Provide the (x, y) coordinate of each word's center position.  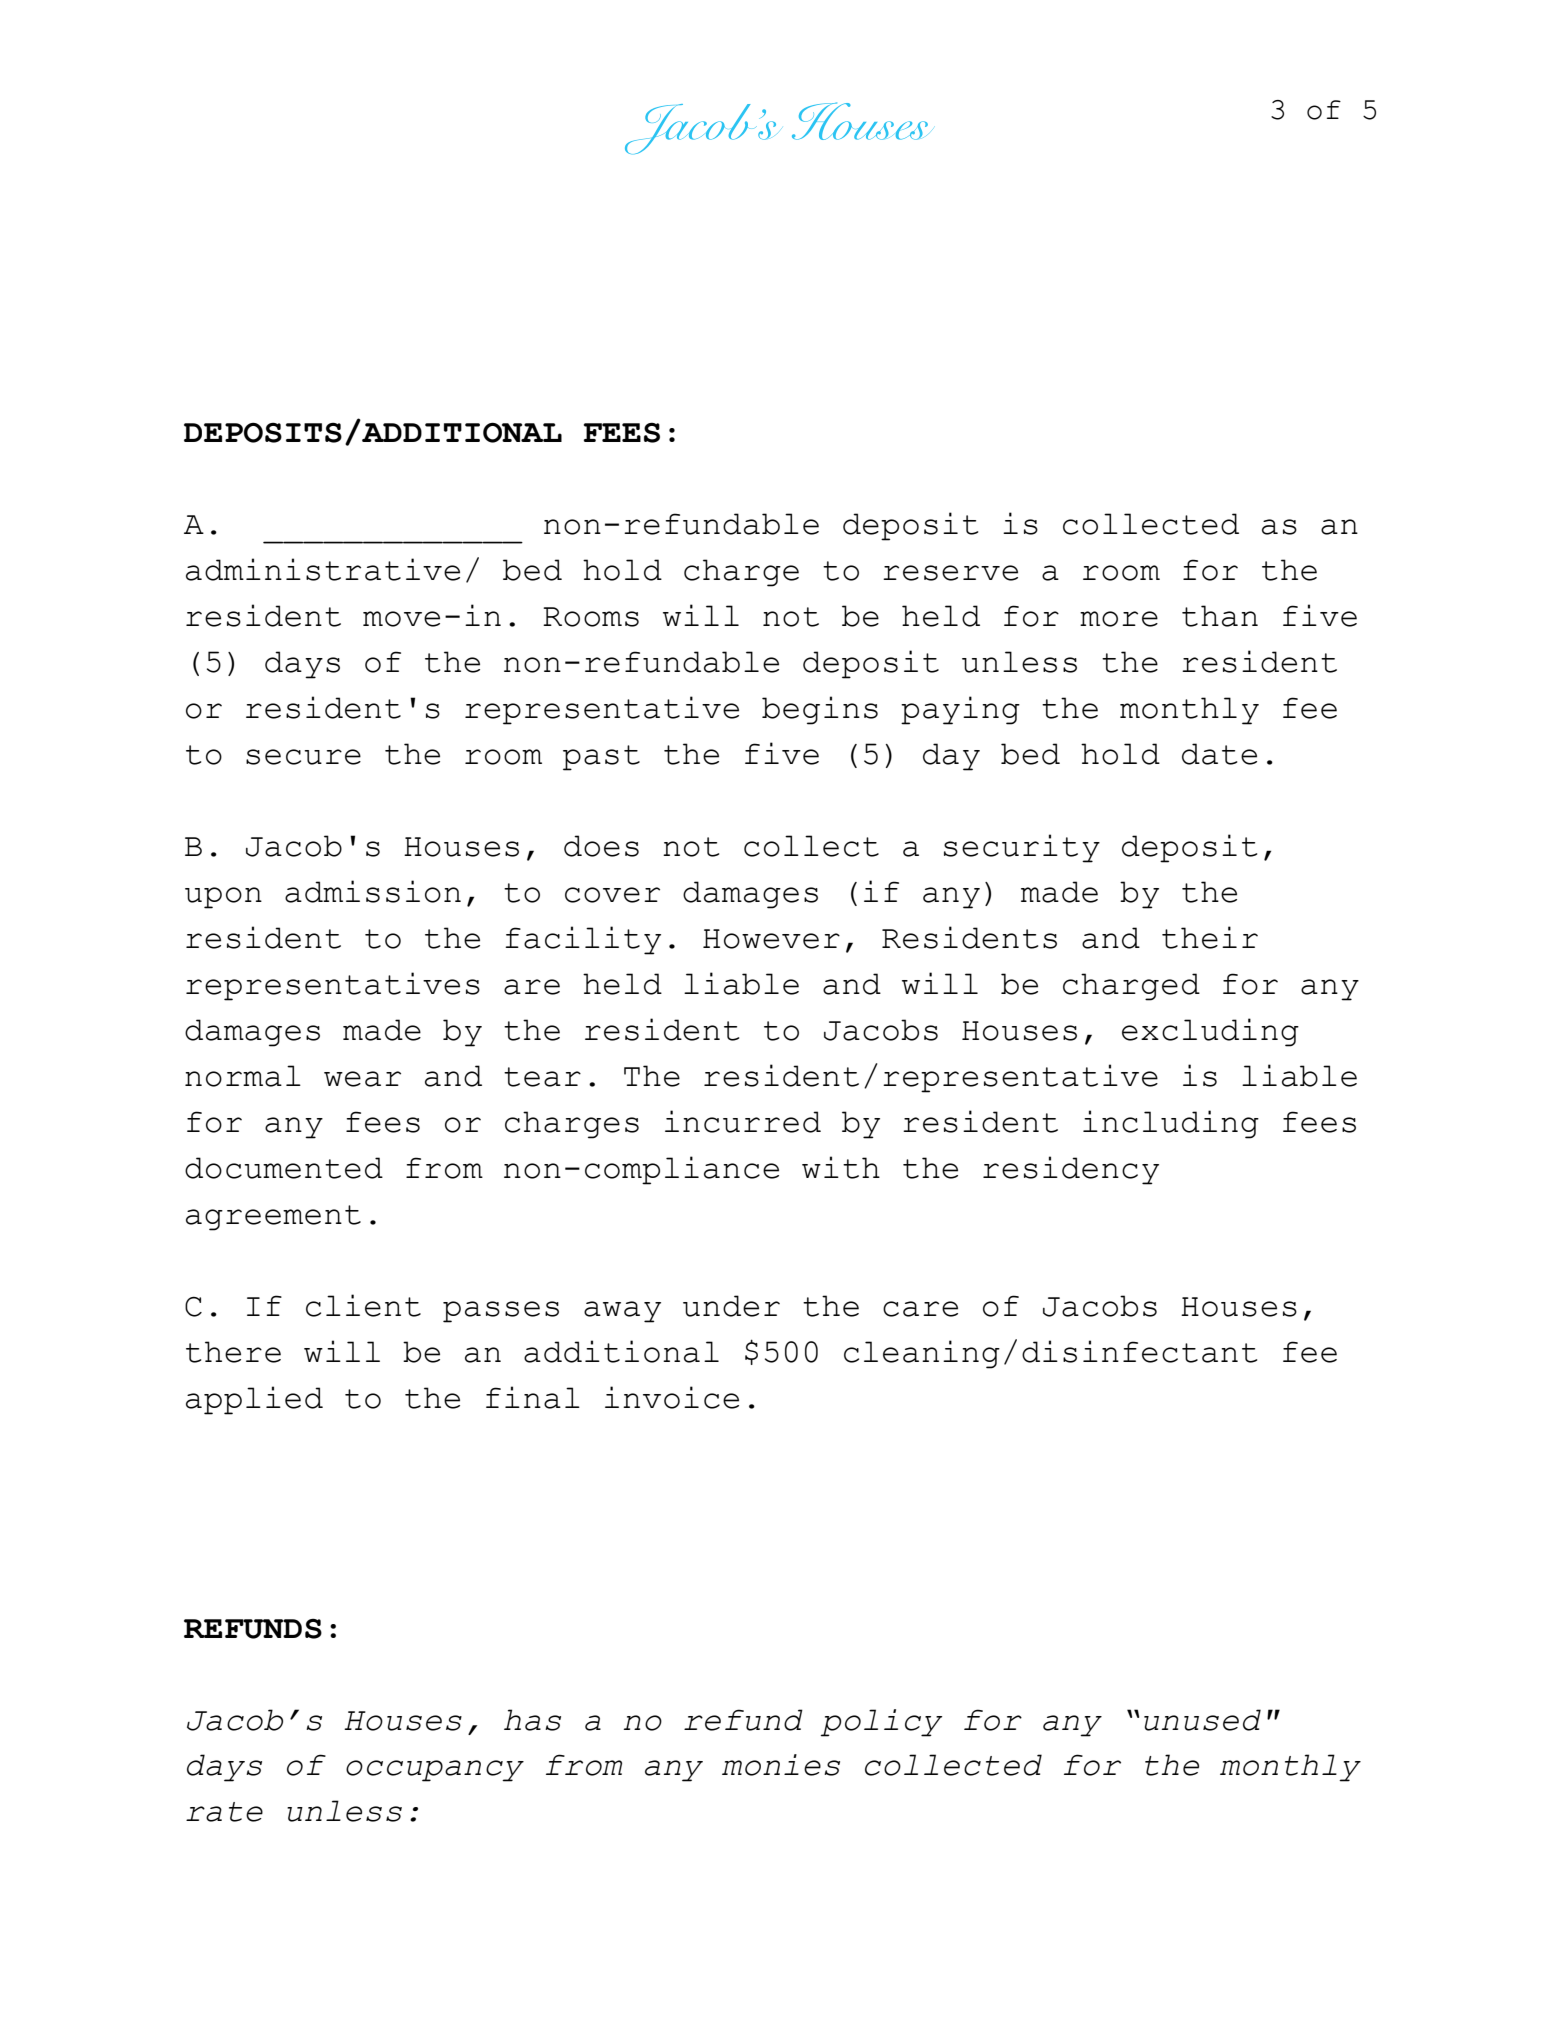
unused (1202, 1720)
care (920, 1309)
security (1022, 848)
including (1171, 1124)
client (363, 1305)
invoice (672, 1397)
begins (820, 710)
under (731, 1306)
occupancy (435, 1771)
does (601, 846)
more (1119, 619)
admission (373, 891)
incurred (743, 1121)
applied (254, 1400)
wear (362, 1079)
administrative (323, 569)
